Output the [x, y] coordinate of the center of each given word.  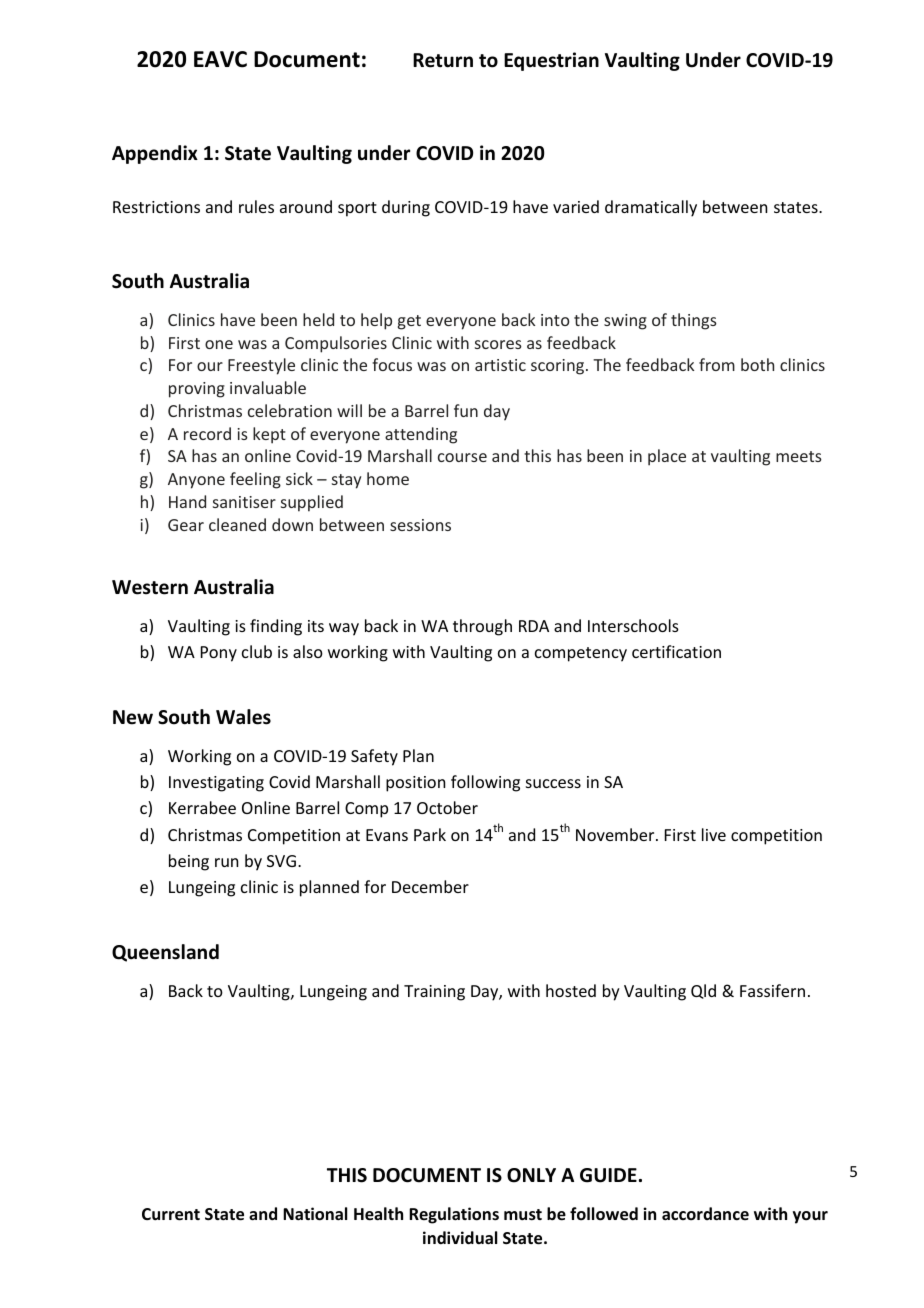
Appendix [155, 154]
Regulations [454, 1215]
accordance [705, 1213]
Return [443, 60]
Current [171, 1214]
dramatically [651, 208]
